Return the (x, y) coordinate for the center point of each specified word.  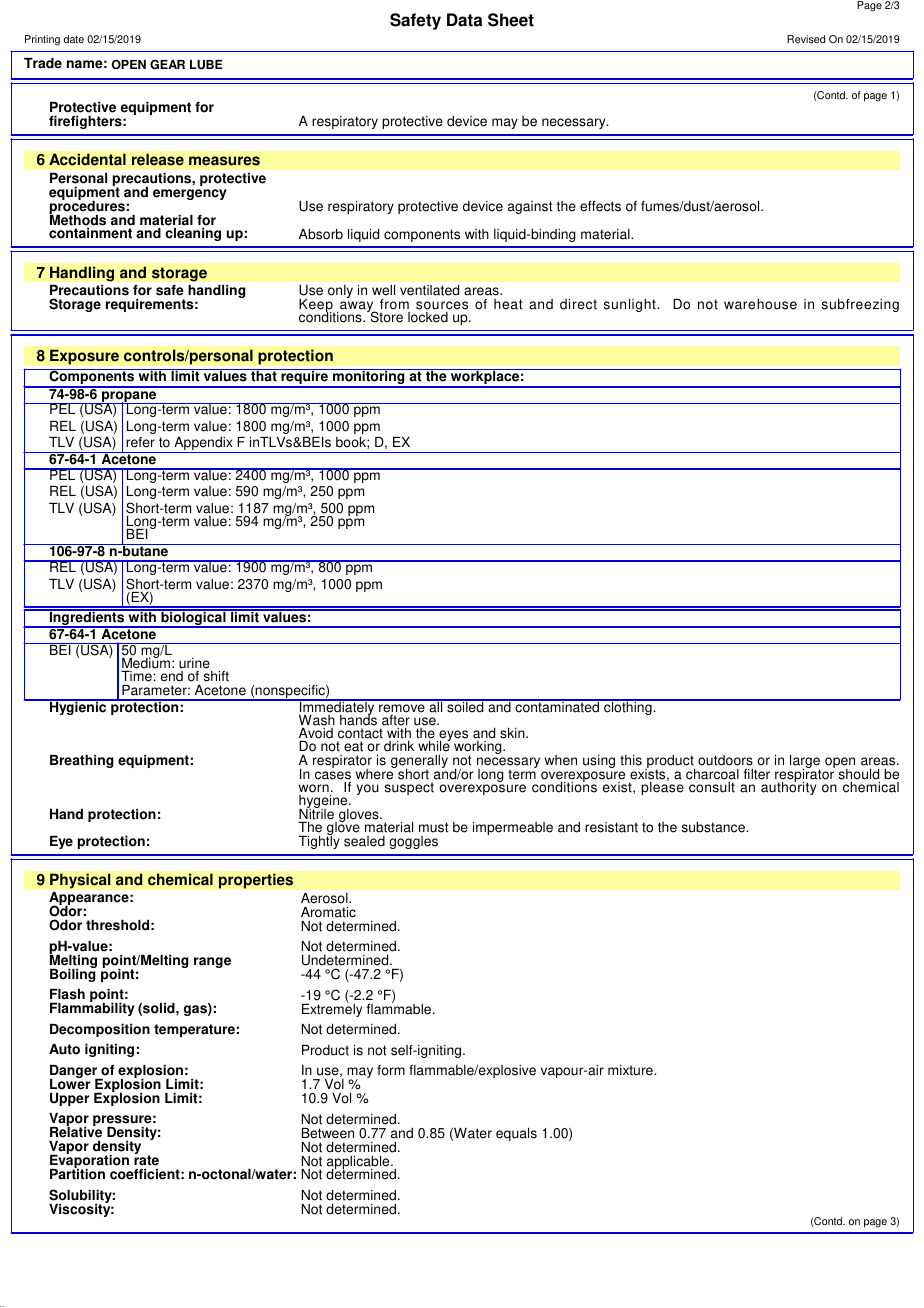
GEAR (167, 65)
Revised (806, 39)
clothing (628, 707)
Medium (146, 662)
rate (146, 1160)
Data (464, 20)
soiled (465, 706)
